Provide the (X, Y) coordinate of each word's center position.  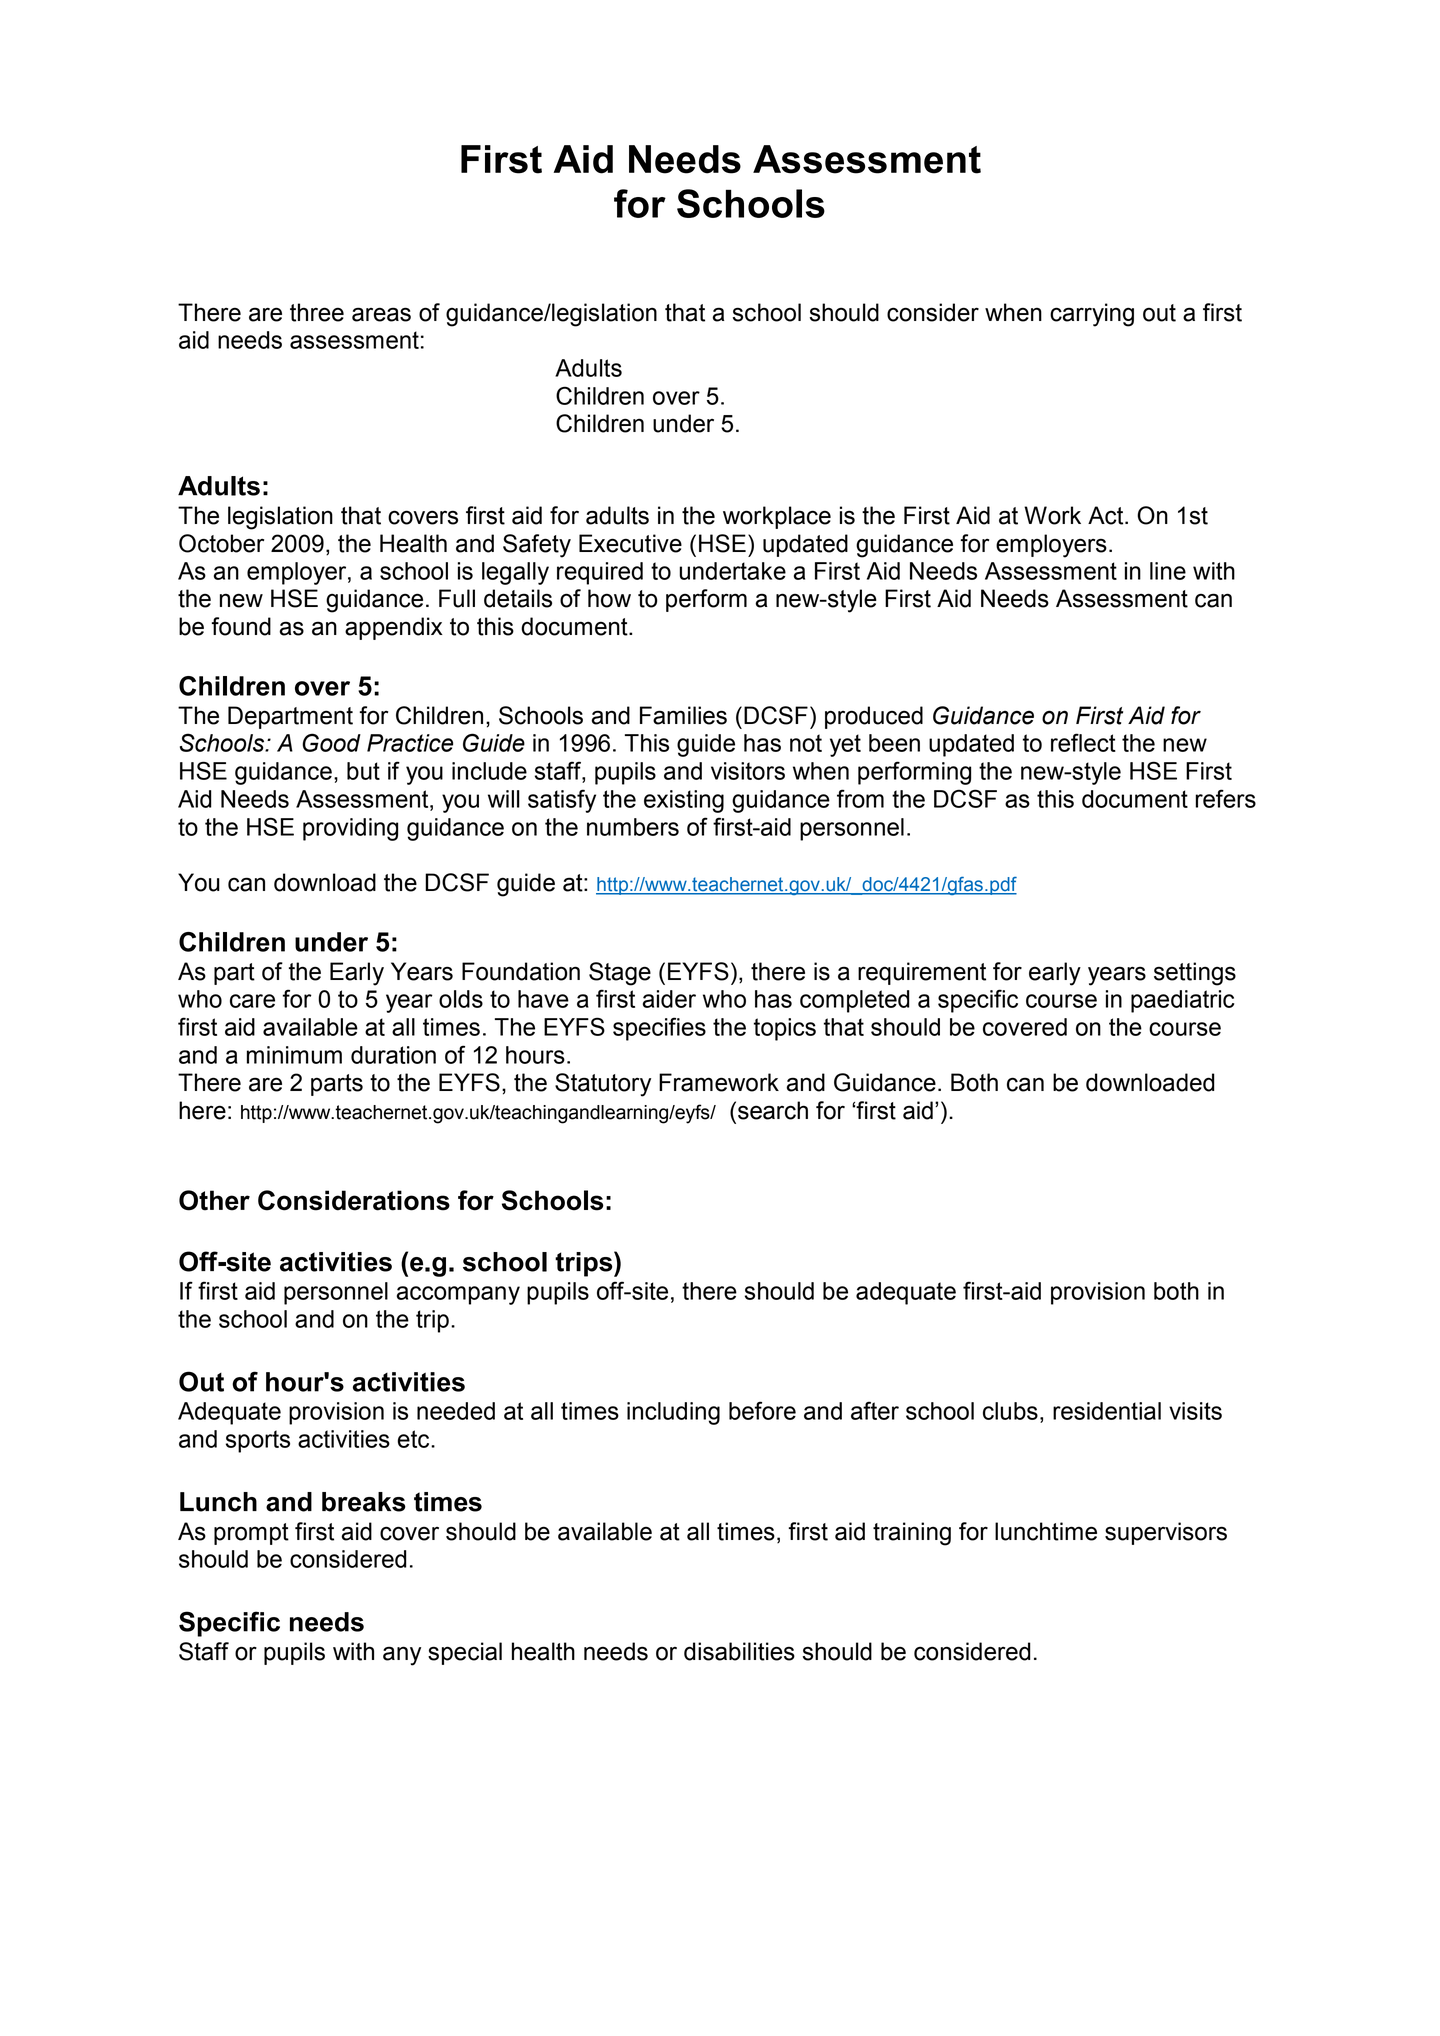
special (465, 1653)
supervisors (1166, 1533)
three (317, 312)
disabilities (739, 1651)
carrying (1092, 315)
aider (669, 999)
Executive (630, 543)
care (252, 1001)
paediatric (1182, 1001)
